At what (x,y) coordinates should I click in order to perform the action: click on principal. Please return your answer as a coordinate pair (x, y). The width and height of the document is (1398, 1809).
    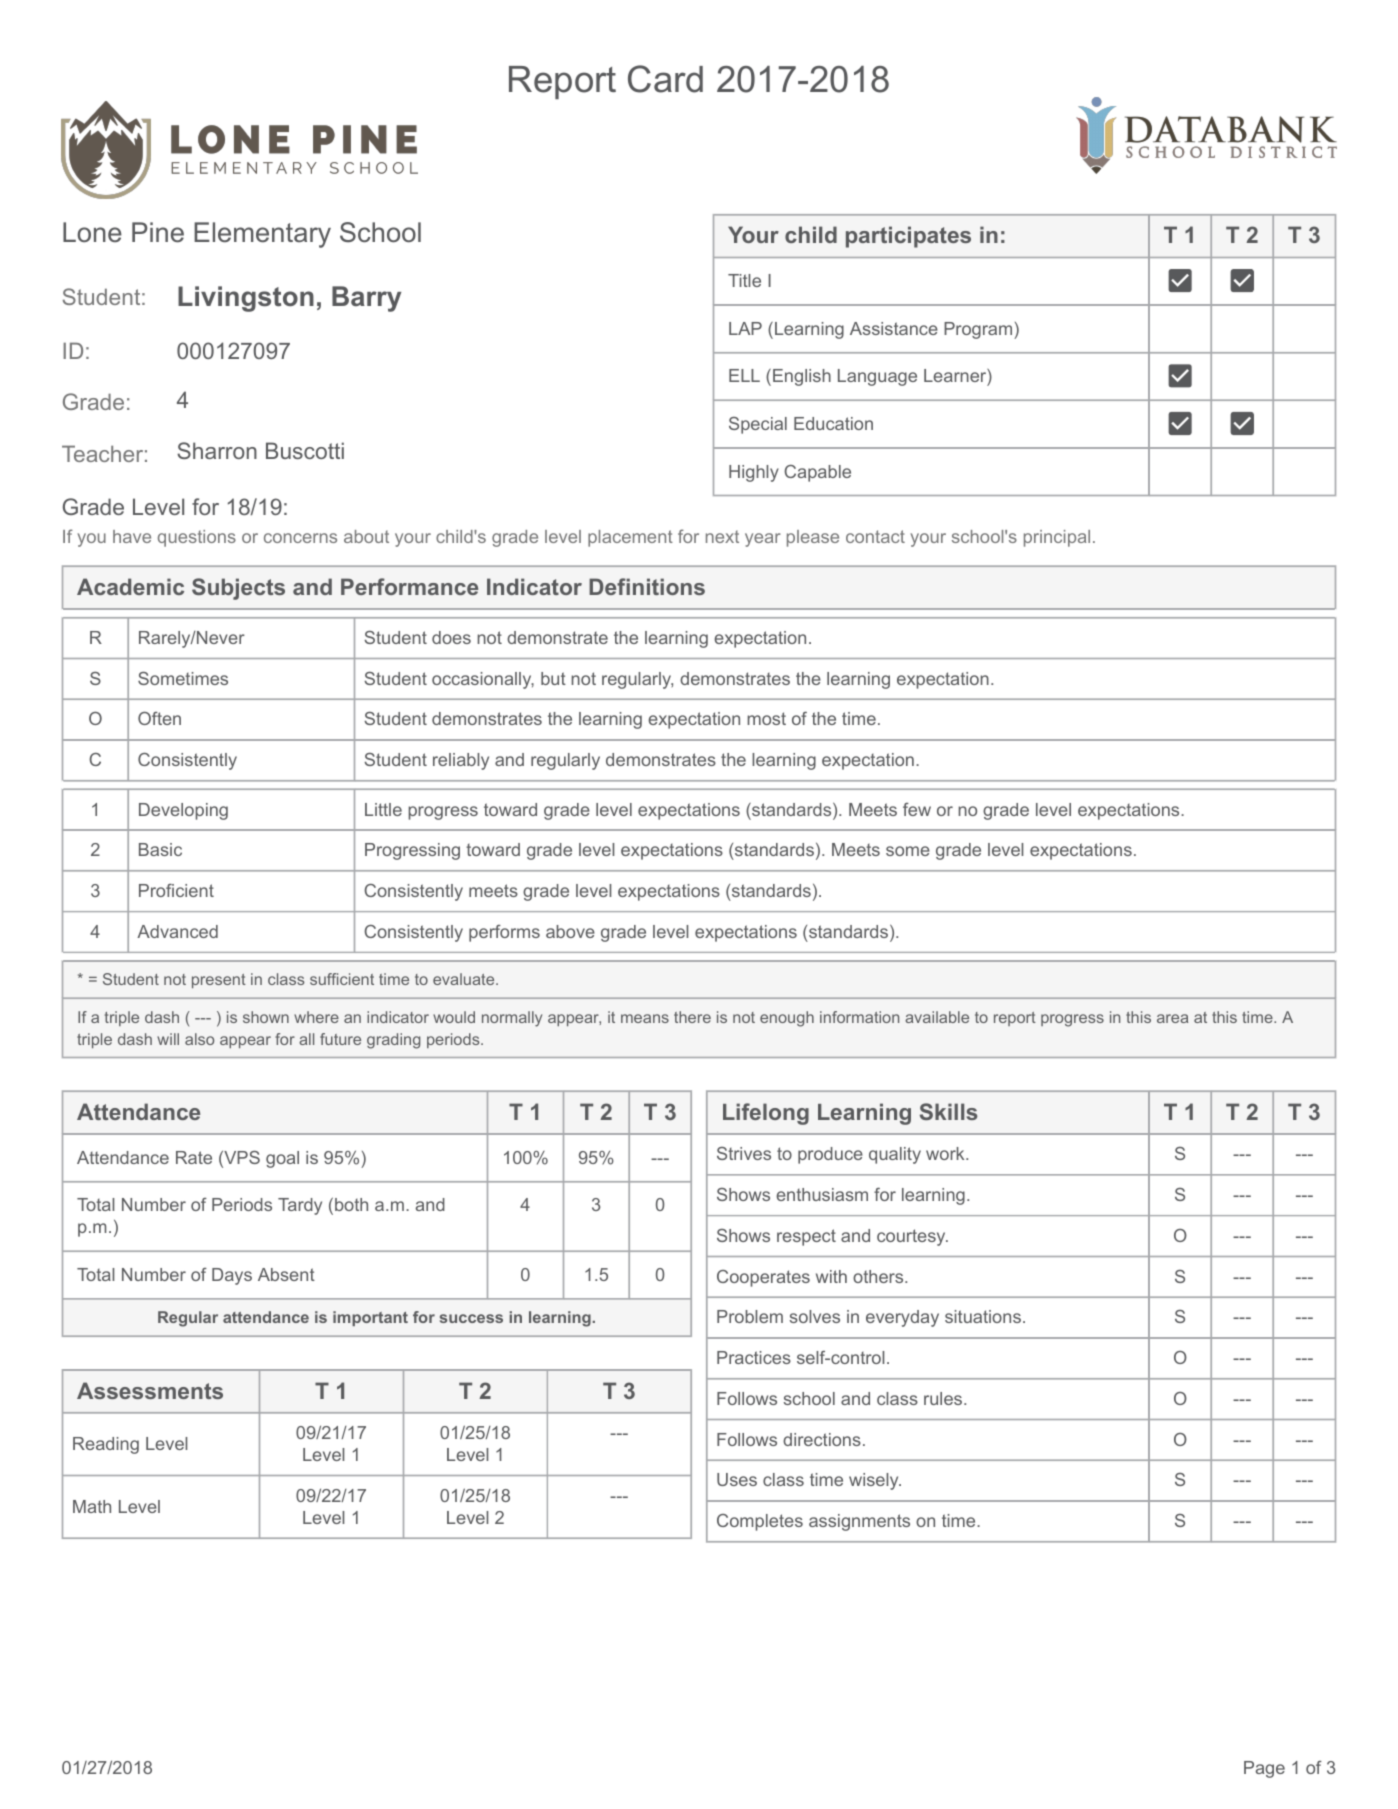
    Looking at the image, I should click on (1057, 538).
